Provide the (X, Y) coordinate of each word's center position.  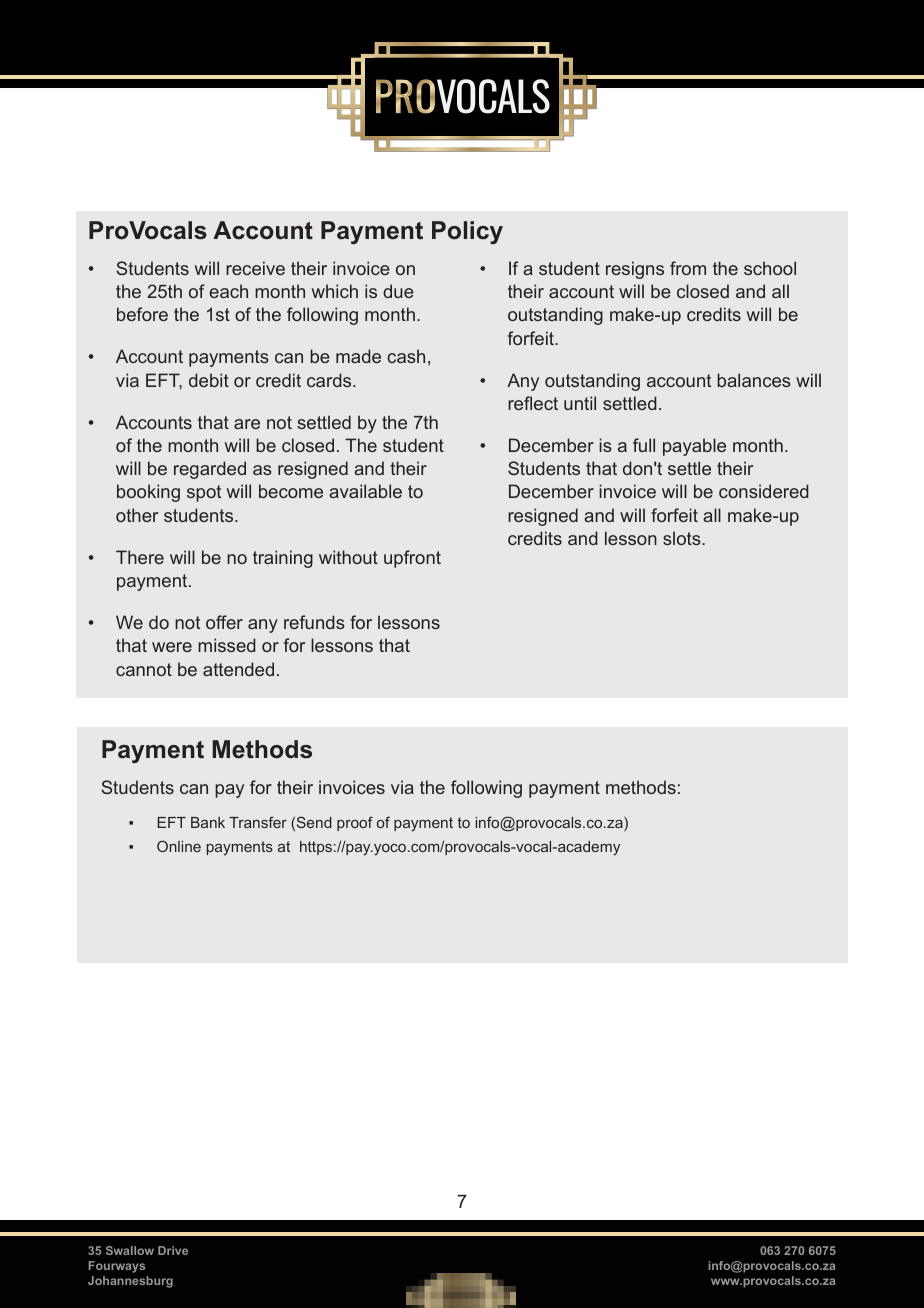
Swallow (130, 1250)
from (688, 268)
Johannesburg (130, 1282)
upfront (412, 559)
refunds (314, 622)
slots (683, 538)
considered (764, 491)
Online (179, 846)
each (228, 291)
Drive (173, 1250)
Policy (467, 232)
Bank (208, 822)
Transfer (258, 822)
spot (204, 493)
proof (355, 823)
